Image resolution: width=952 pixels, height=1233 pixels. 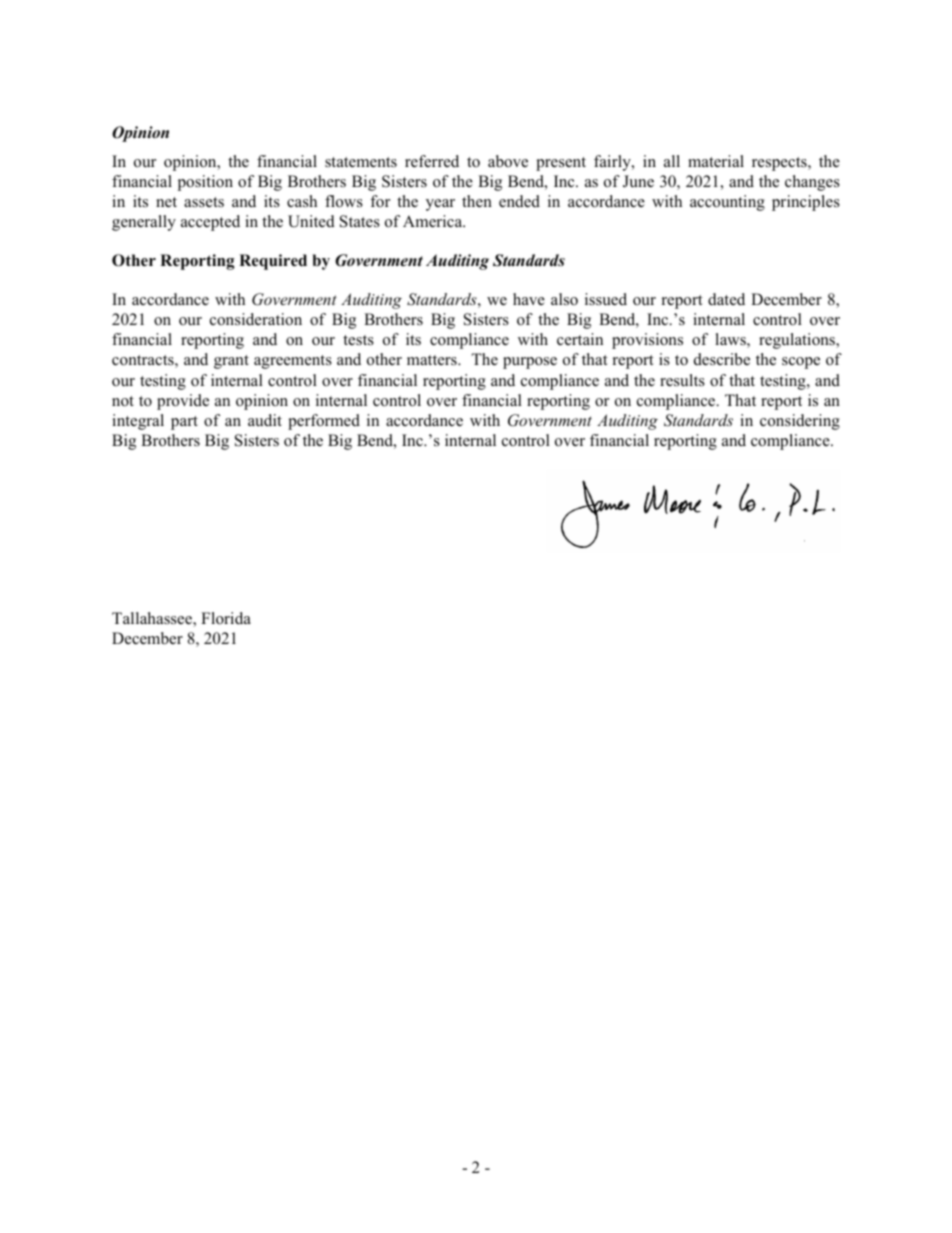 What do you see at coordinates (184, 423) in the page?
I see `part` at bounding box center [184, 423].
